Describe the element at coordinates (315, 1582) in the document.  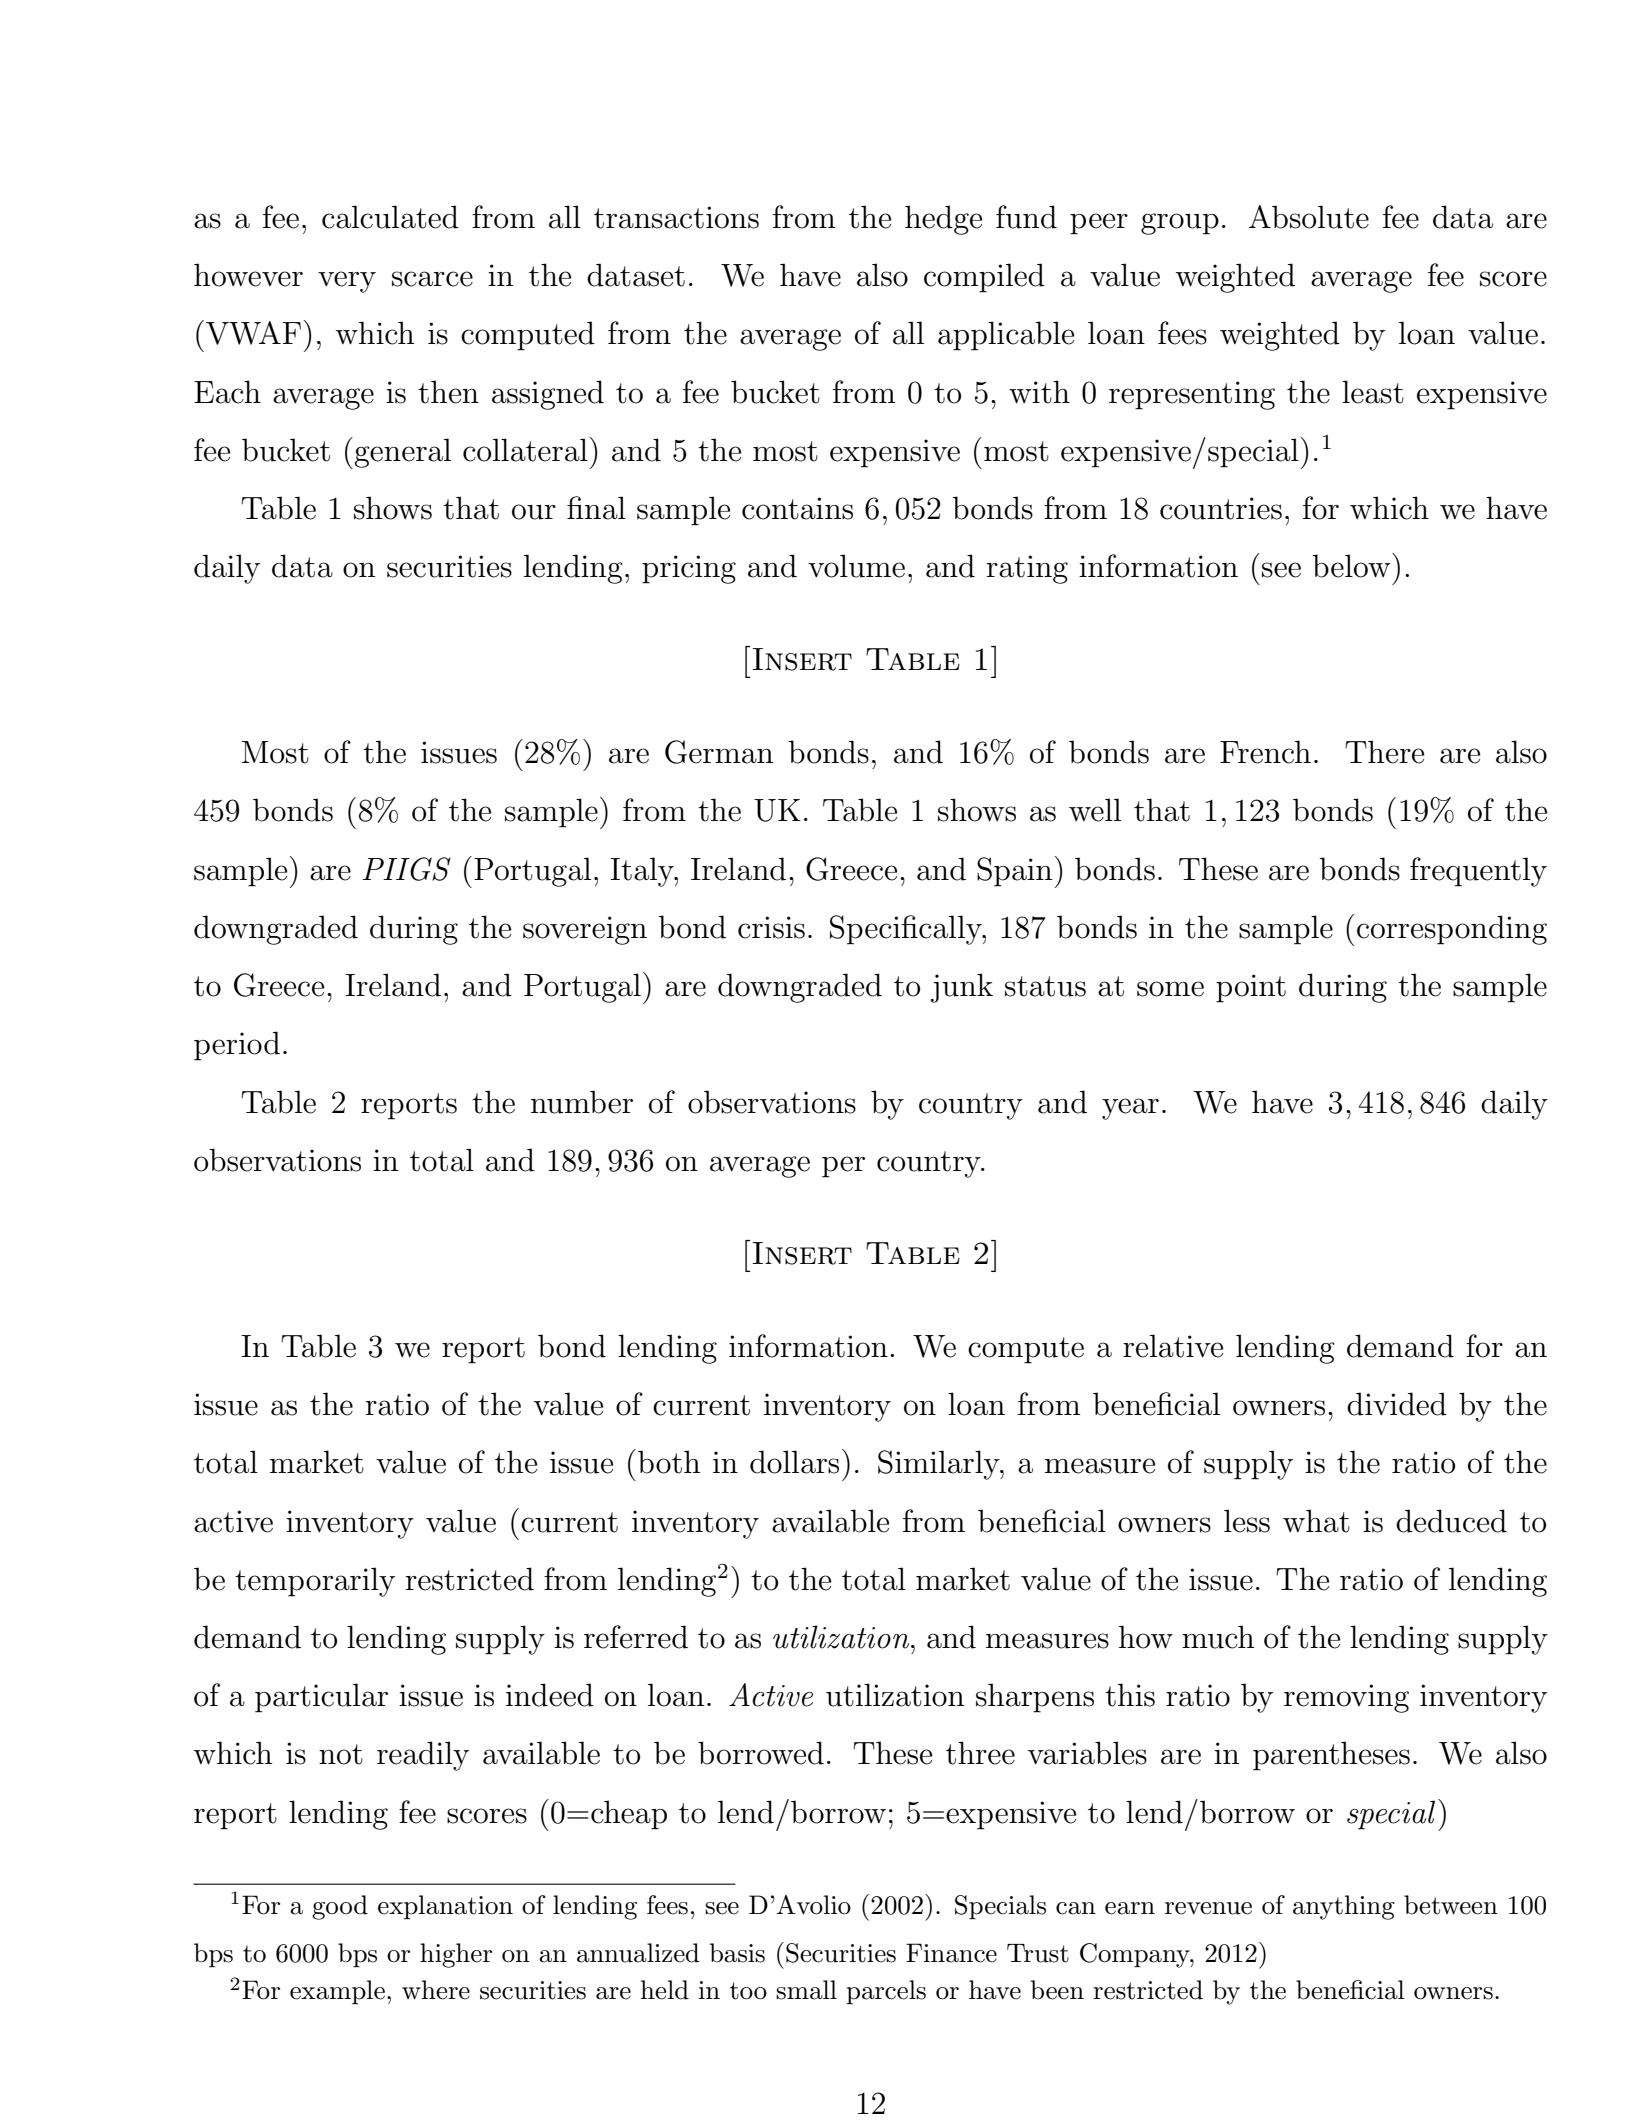
I see `temporarily` at that location.
